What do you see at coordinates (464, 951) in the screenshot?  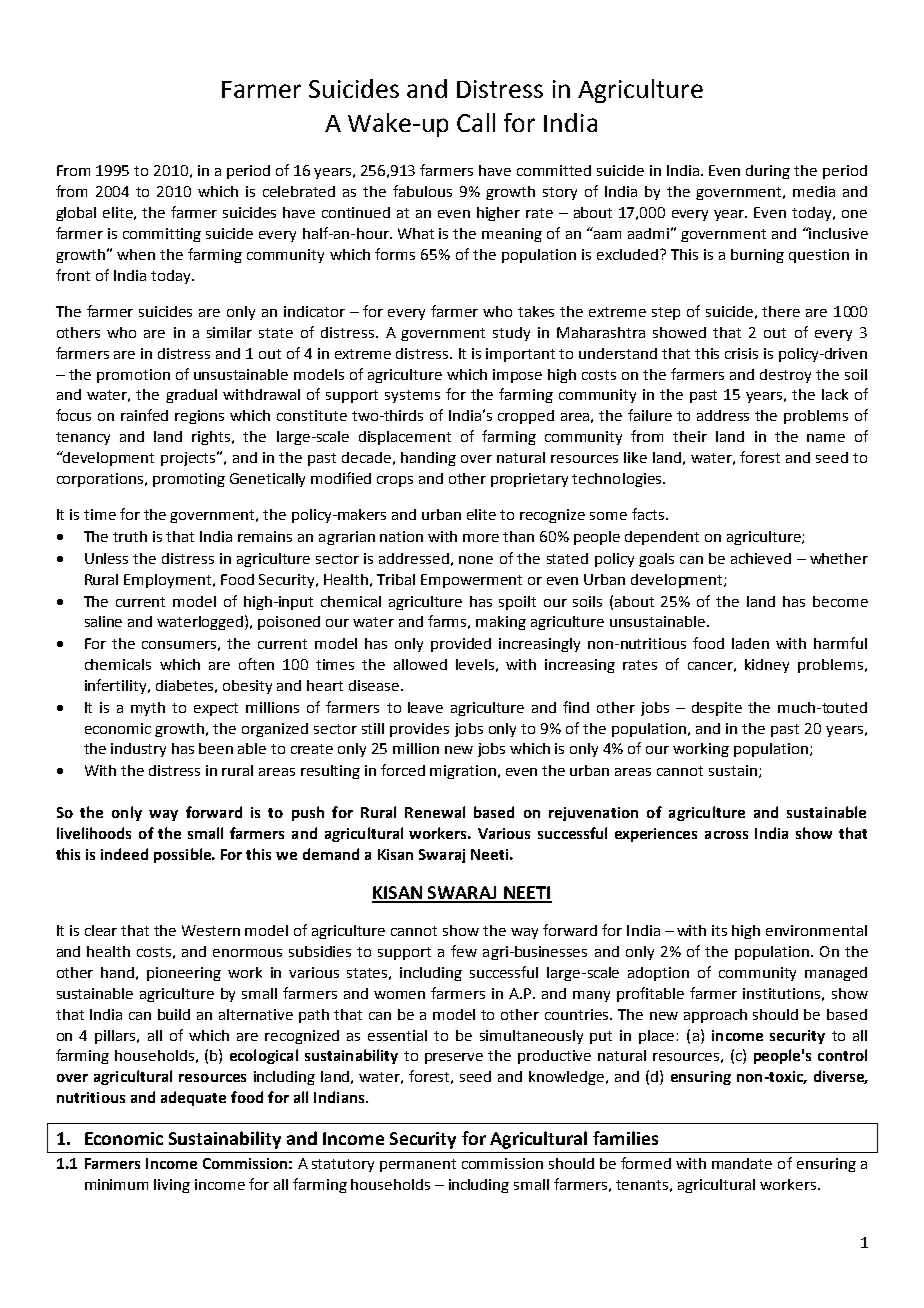 I see `few` at bounding box center [464, 951].
